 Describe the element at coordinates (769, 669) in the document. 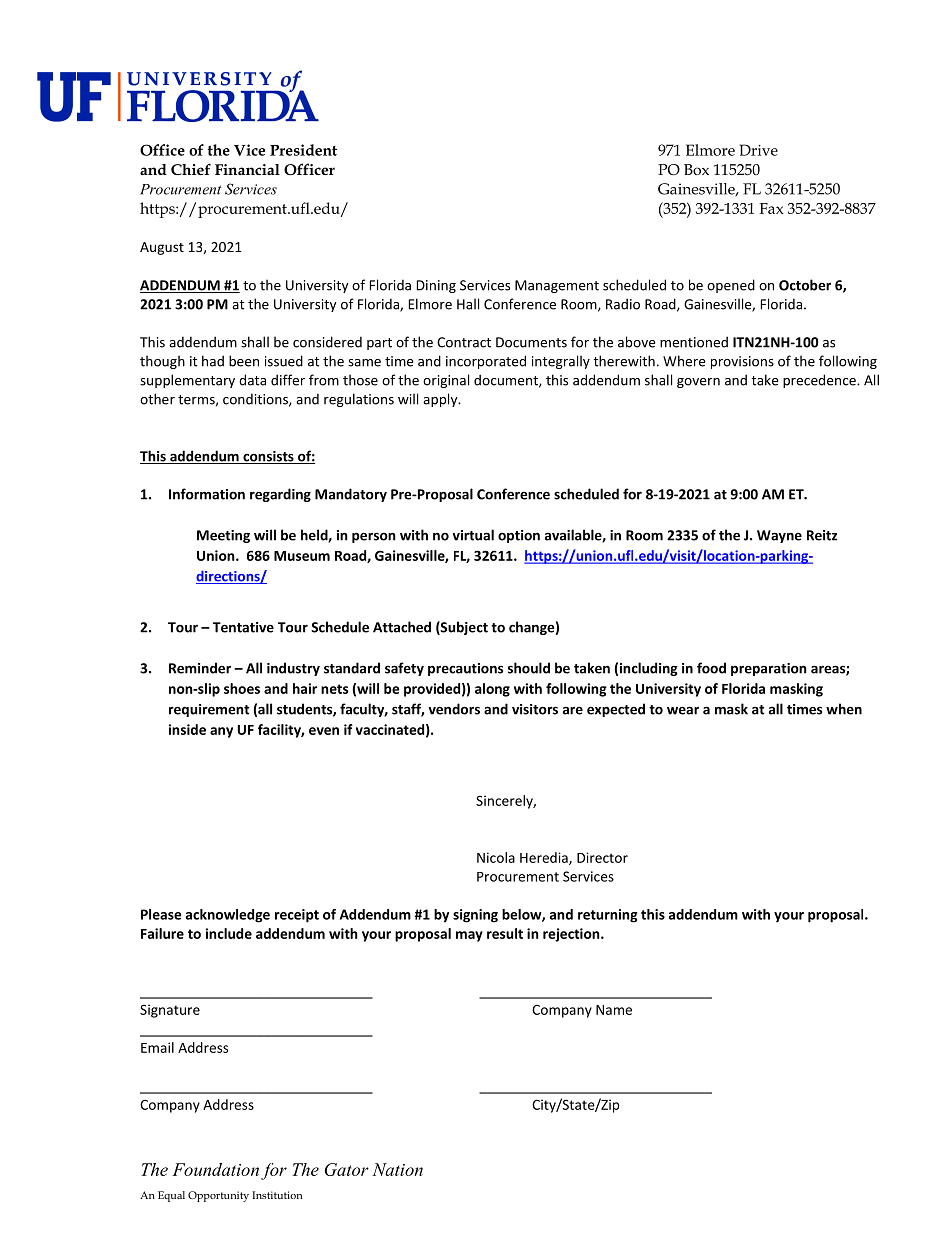

I see `preparation` at that location.
